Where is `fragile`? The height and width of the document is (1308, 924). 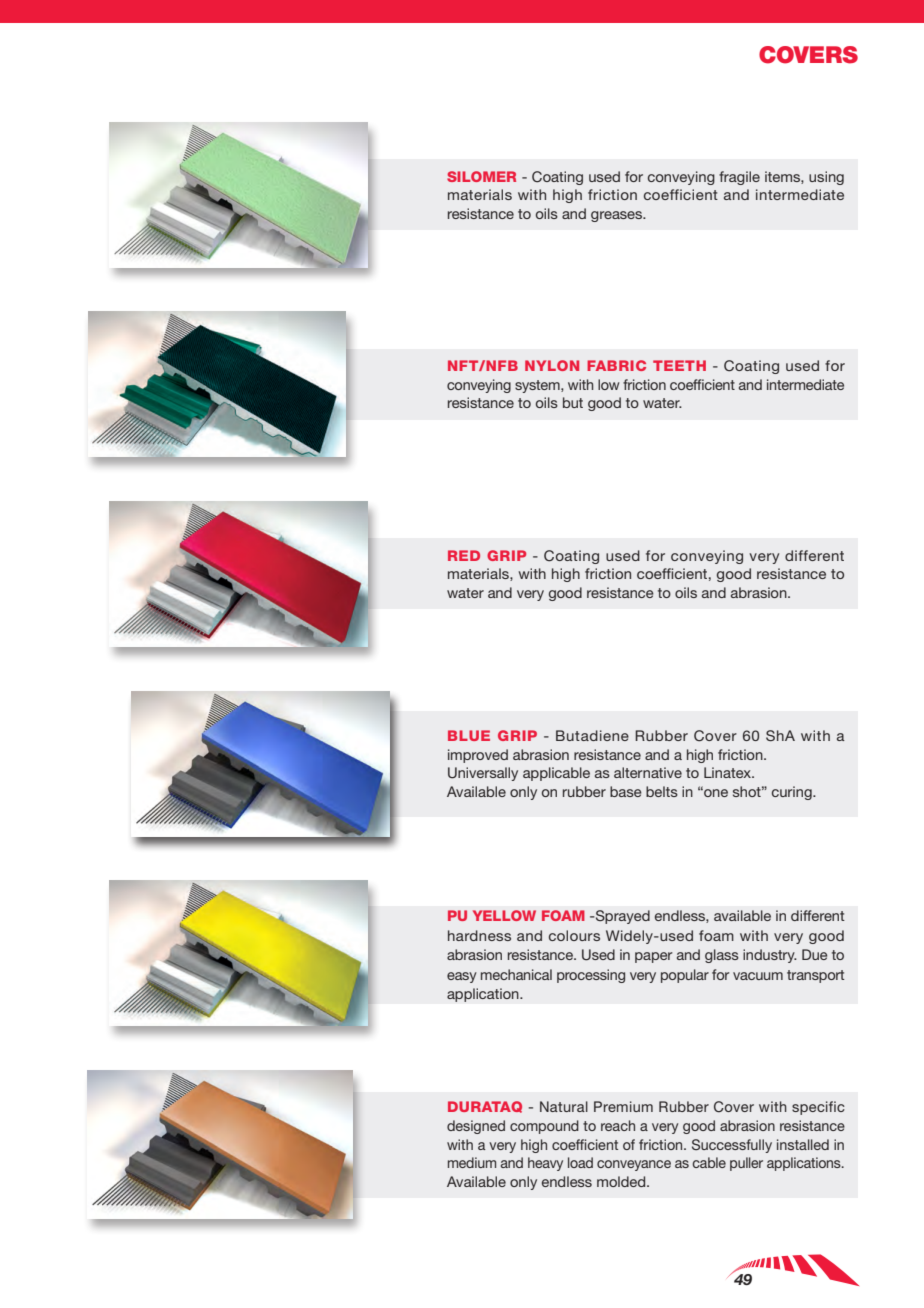
fragile is located at coordinates (739, 178).
